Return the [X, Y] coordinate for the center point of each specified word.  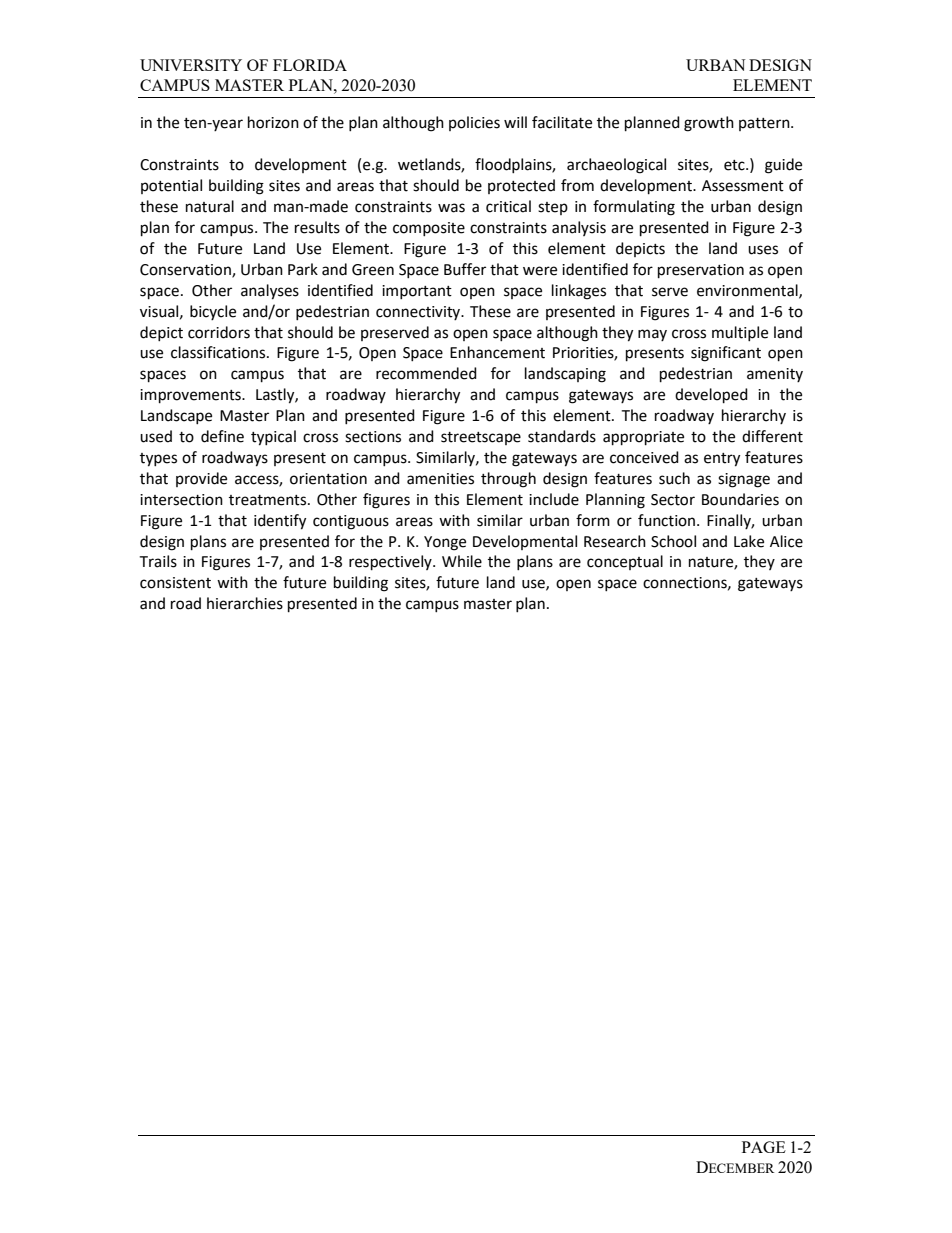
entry [722, 460]
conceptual [625, 562]
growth [709, 124]
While [462, 561]
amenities [440, 479]
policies [474, 123]
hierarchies [245, 603]
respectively [391, 563]
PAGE [764, 1147]
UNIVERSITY [191, 65]
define [222, 436]
